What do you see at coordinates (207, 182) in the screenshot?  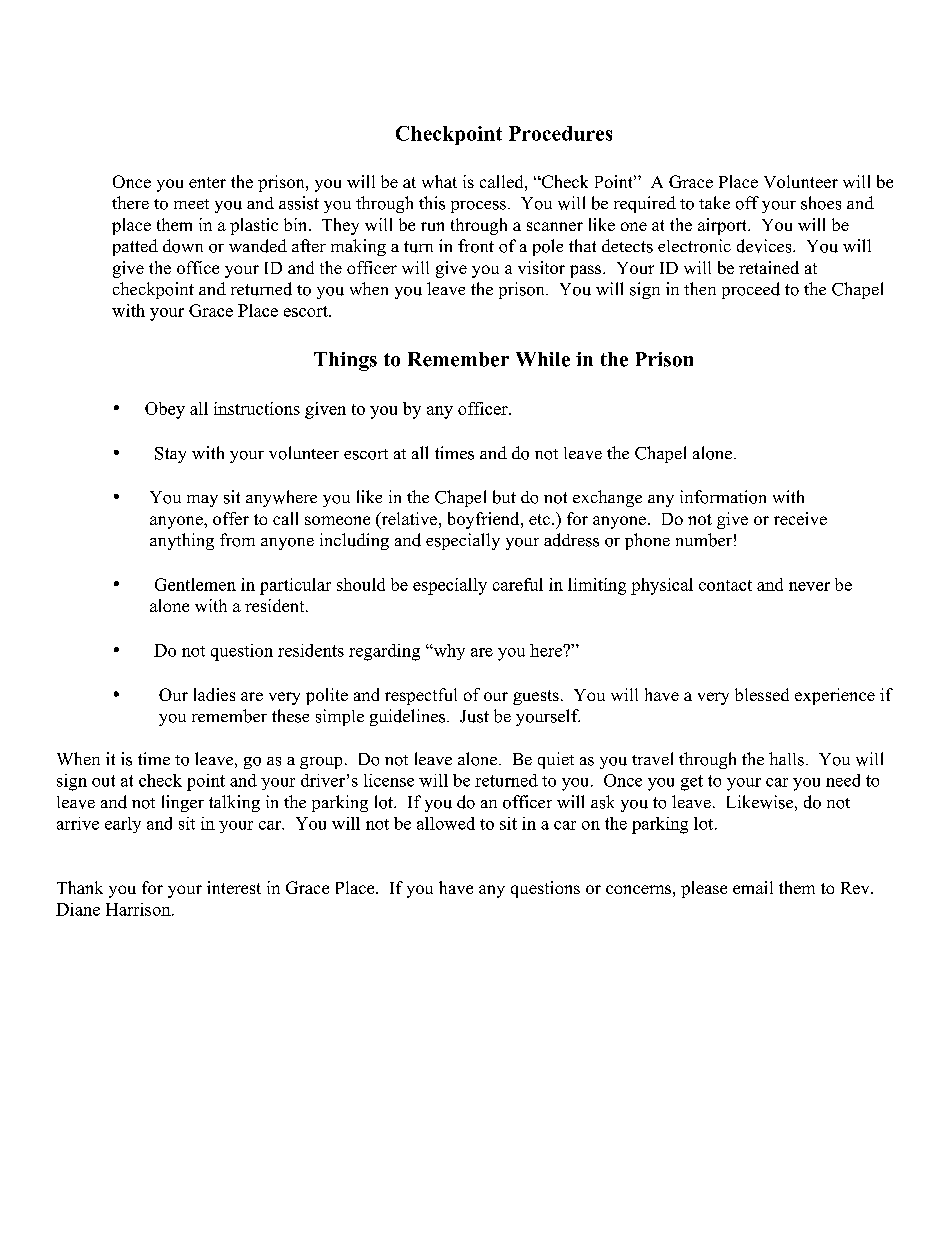 I see `enter` at bounding box center [207, 182].
